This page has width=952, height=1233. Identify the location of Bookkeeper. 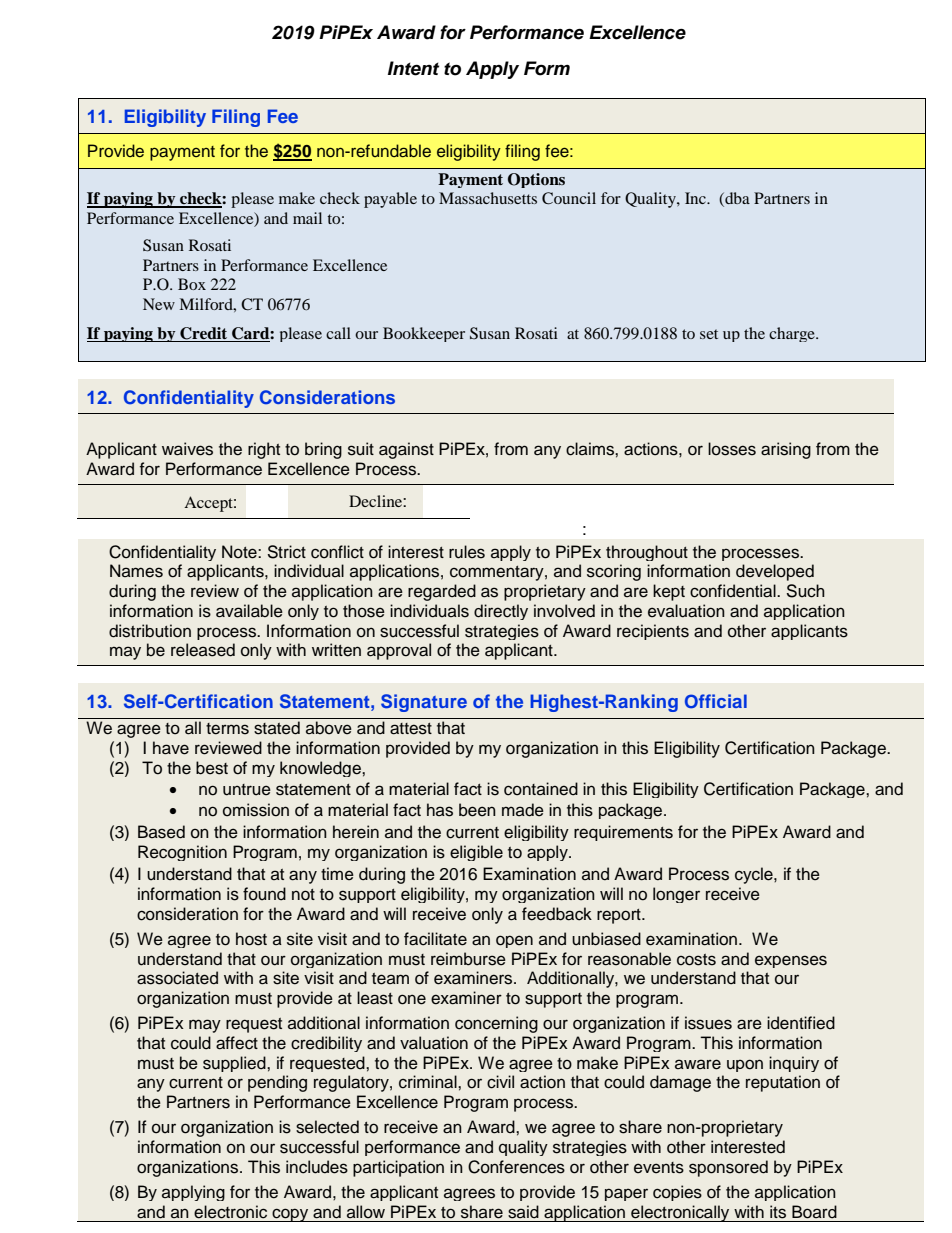
(424, 334).
